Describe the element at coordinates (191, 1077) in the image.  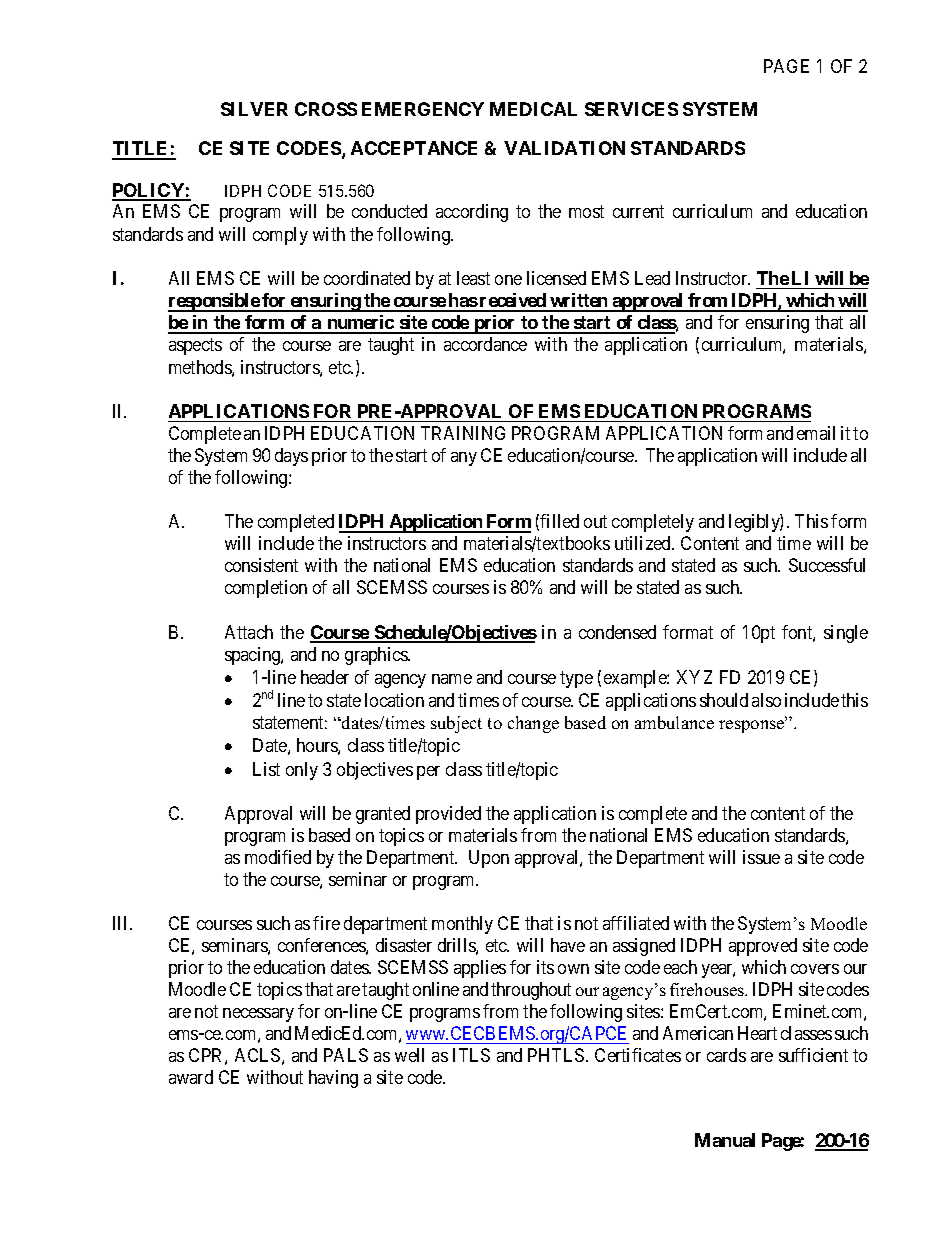
I see `award` at that location.
